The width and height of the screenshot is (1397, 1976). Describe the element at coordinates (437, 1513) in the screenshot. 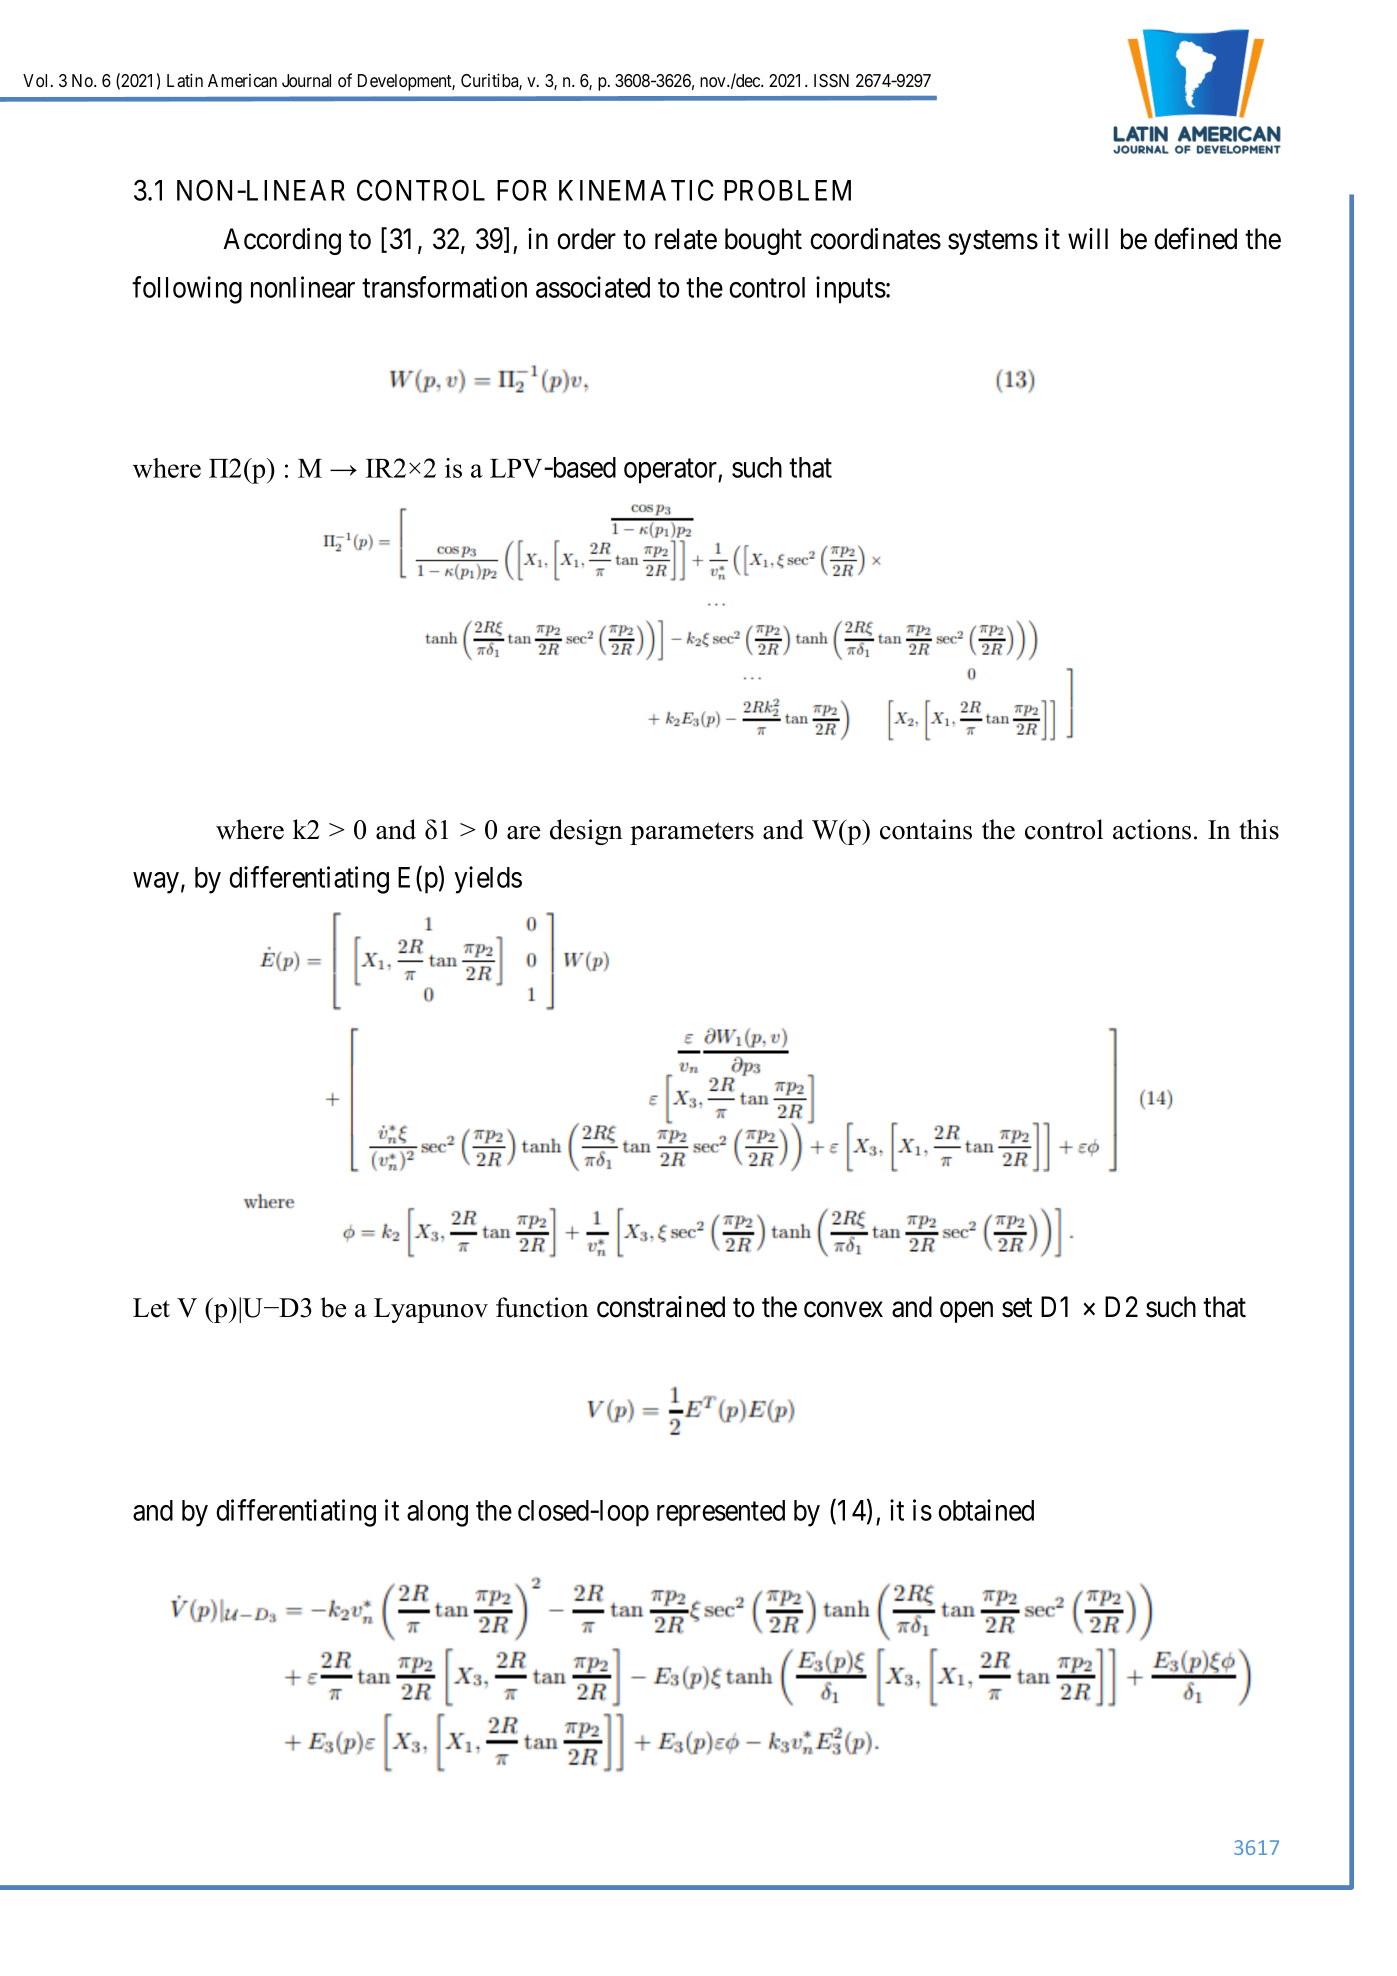

I see `along` at that location.
